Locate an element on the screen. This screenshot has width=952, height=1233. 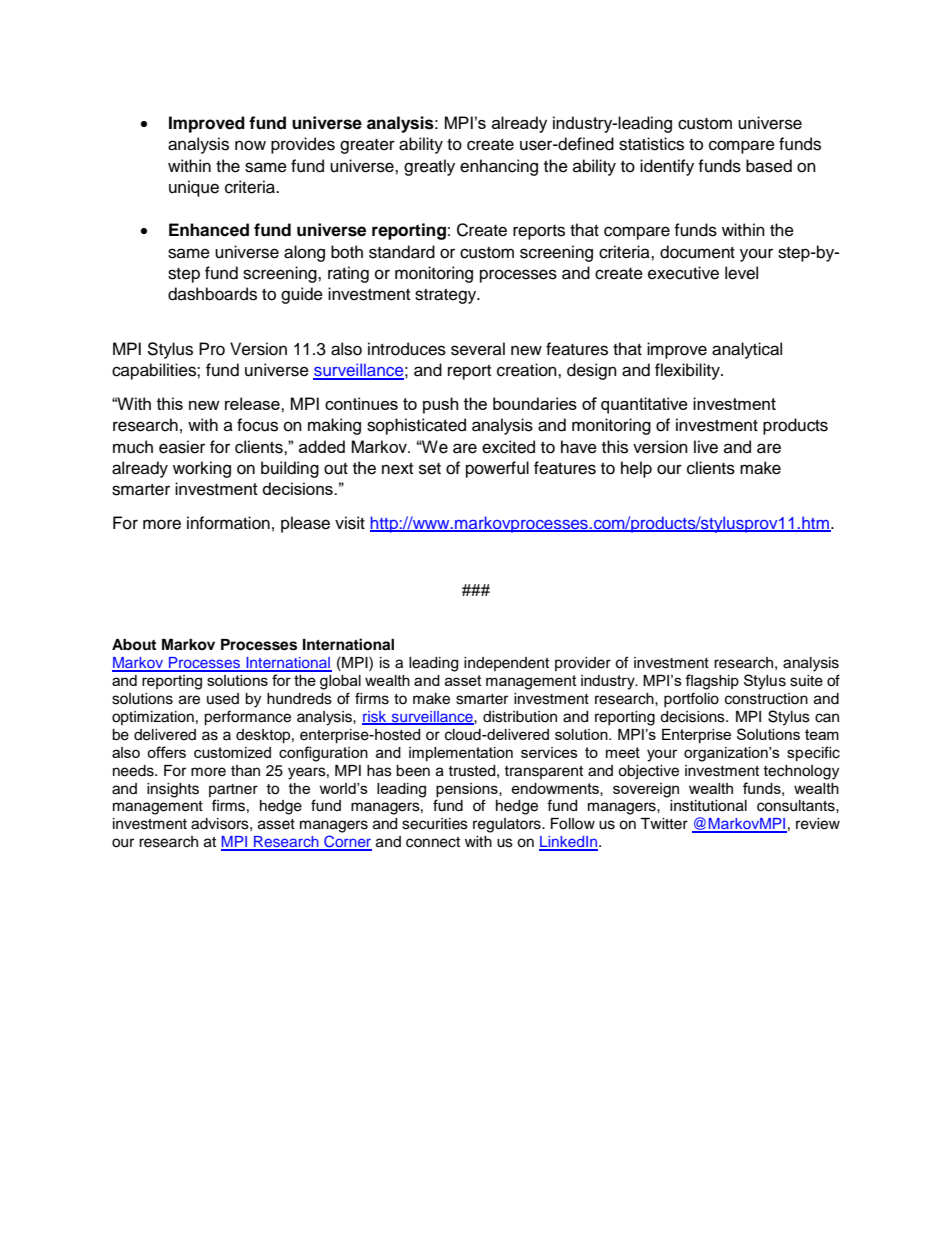
used is located at coordinates (223, 699).
